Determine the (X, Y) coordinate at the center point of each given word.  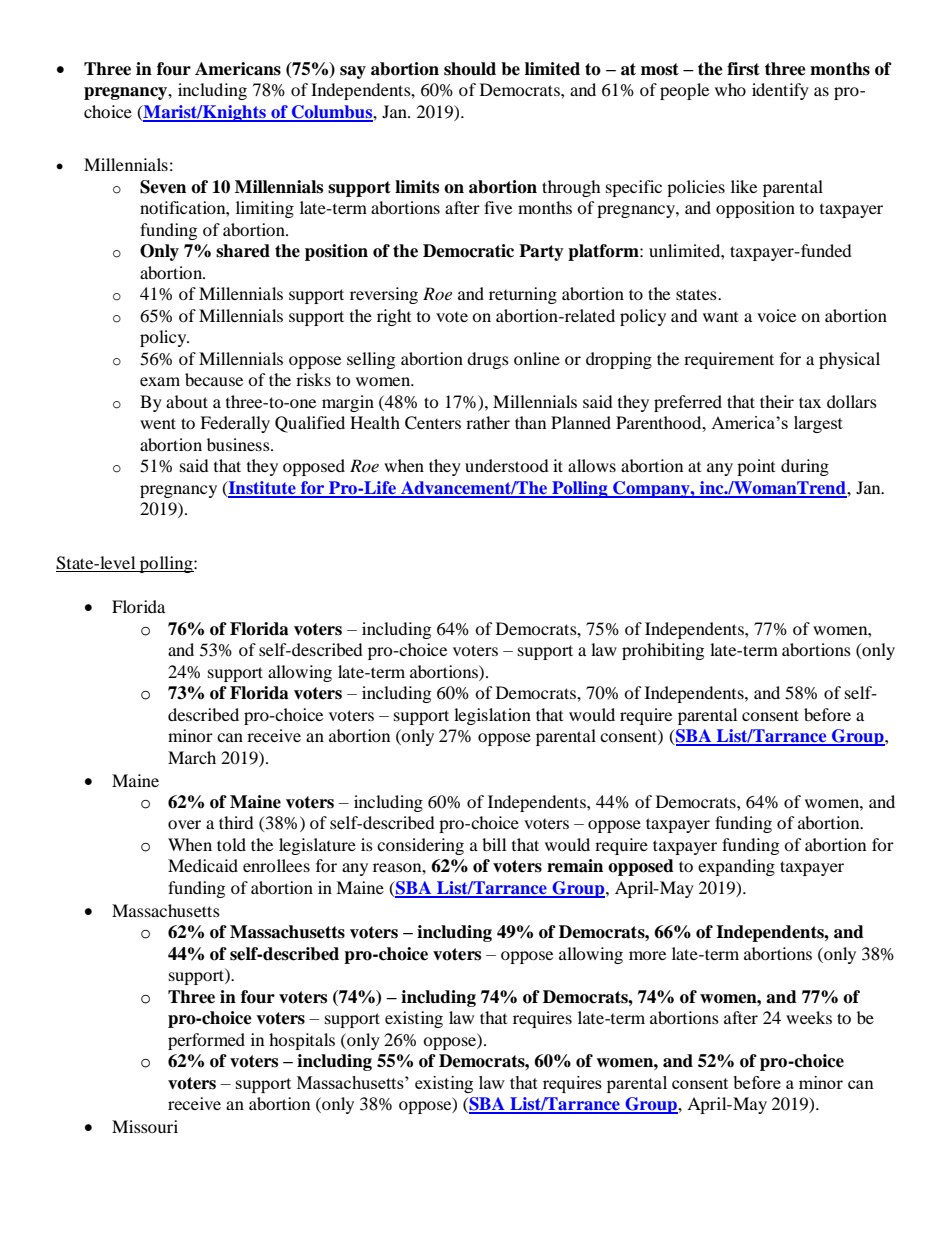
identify (780, 91)
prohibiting (663, 651)
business (239, 444)
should (470, 69)
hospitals (302, 1041)
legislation (492, 716)
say (353, 72)
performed (206, 1041)
